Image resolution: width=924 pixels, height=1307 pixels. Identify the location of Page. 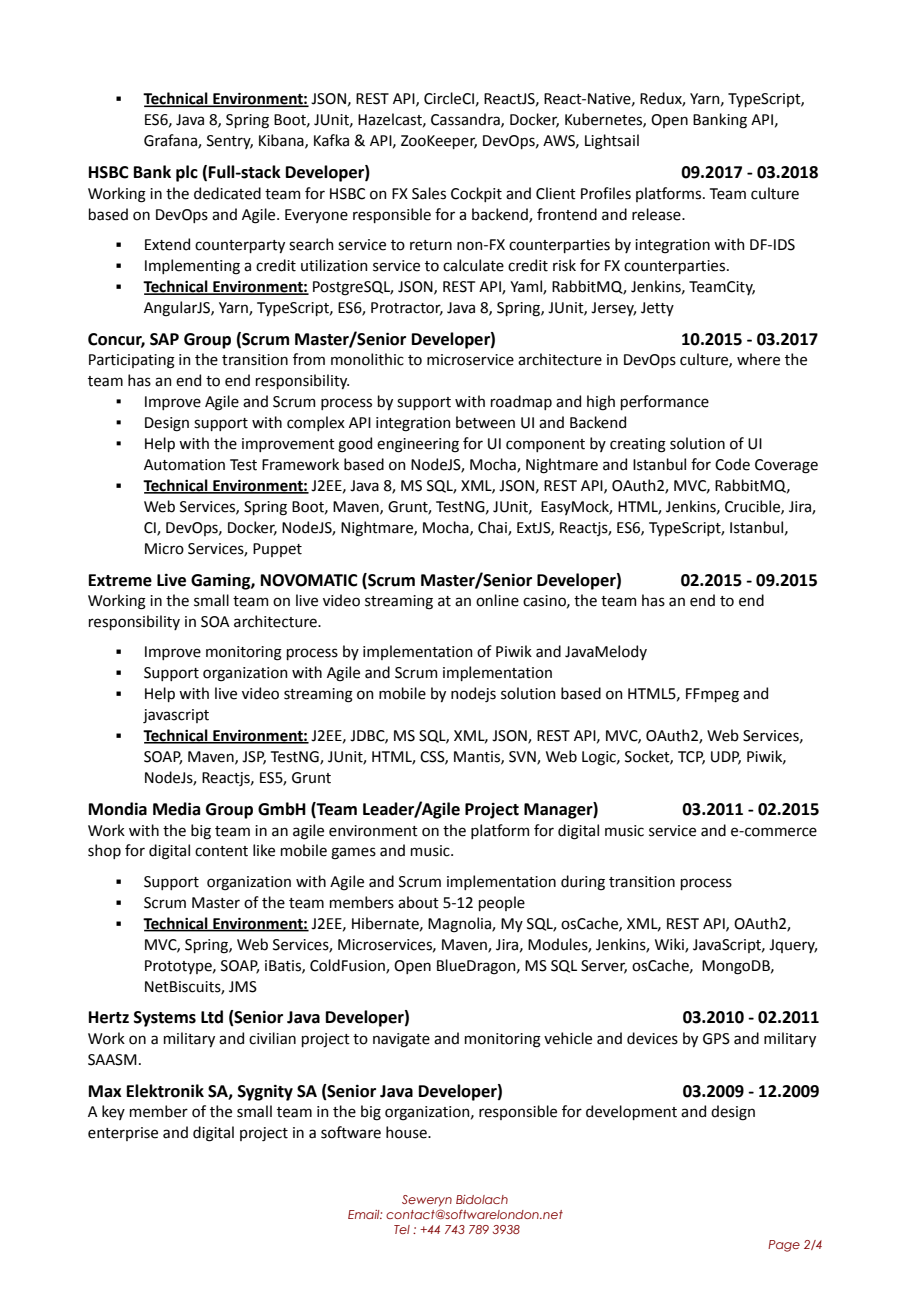
(784, 1246).
